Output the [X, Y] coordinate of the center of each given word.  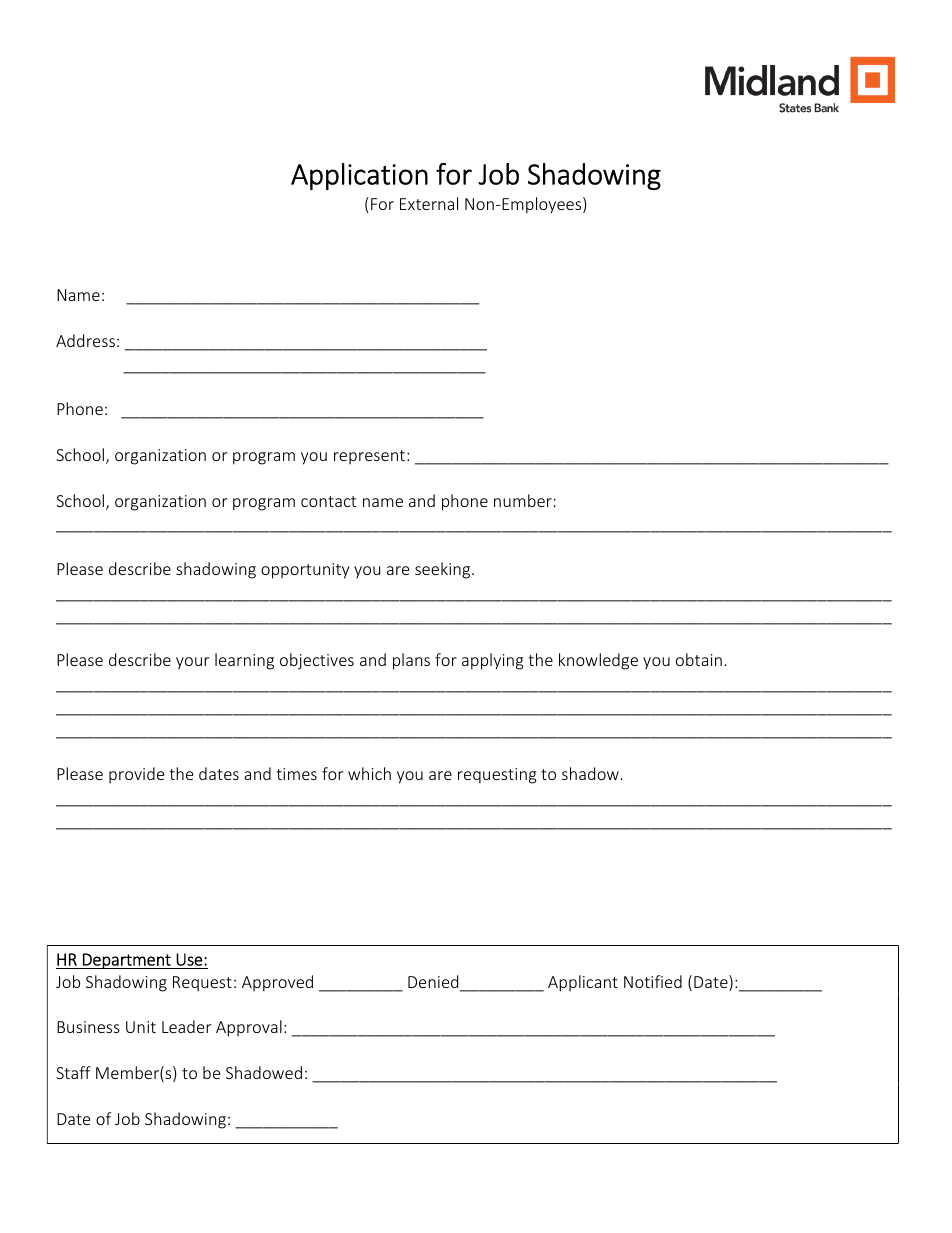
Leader [186, 1026]
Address [85, 340]
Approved [277, 983]
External [429, 203]
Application [359, 176]
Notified [653, 981]
